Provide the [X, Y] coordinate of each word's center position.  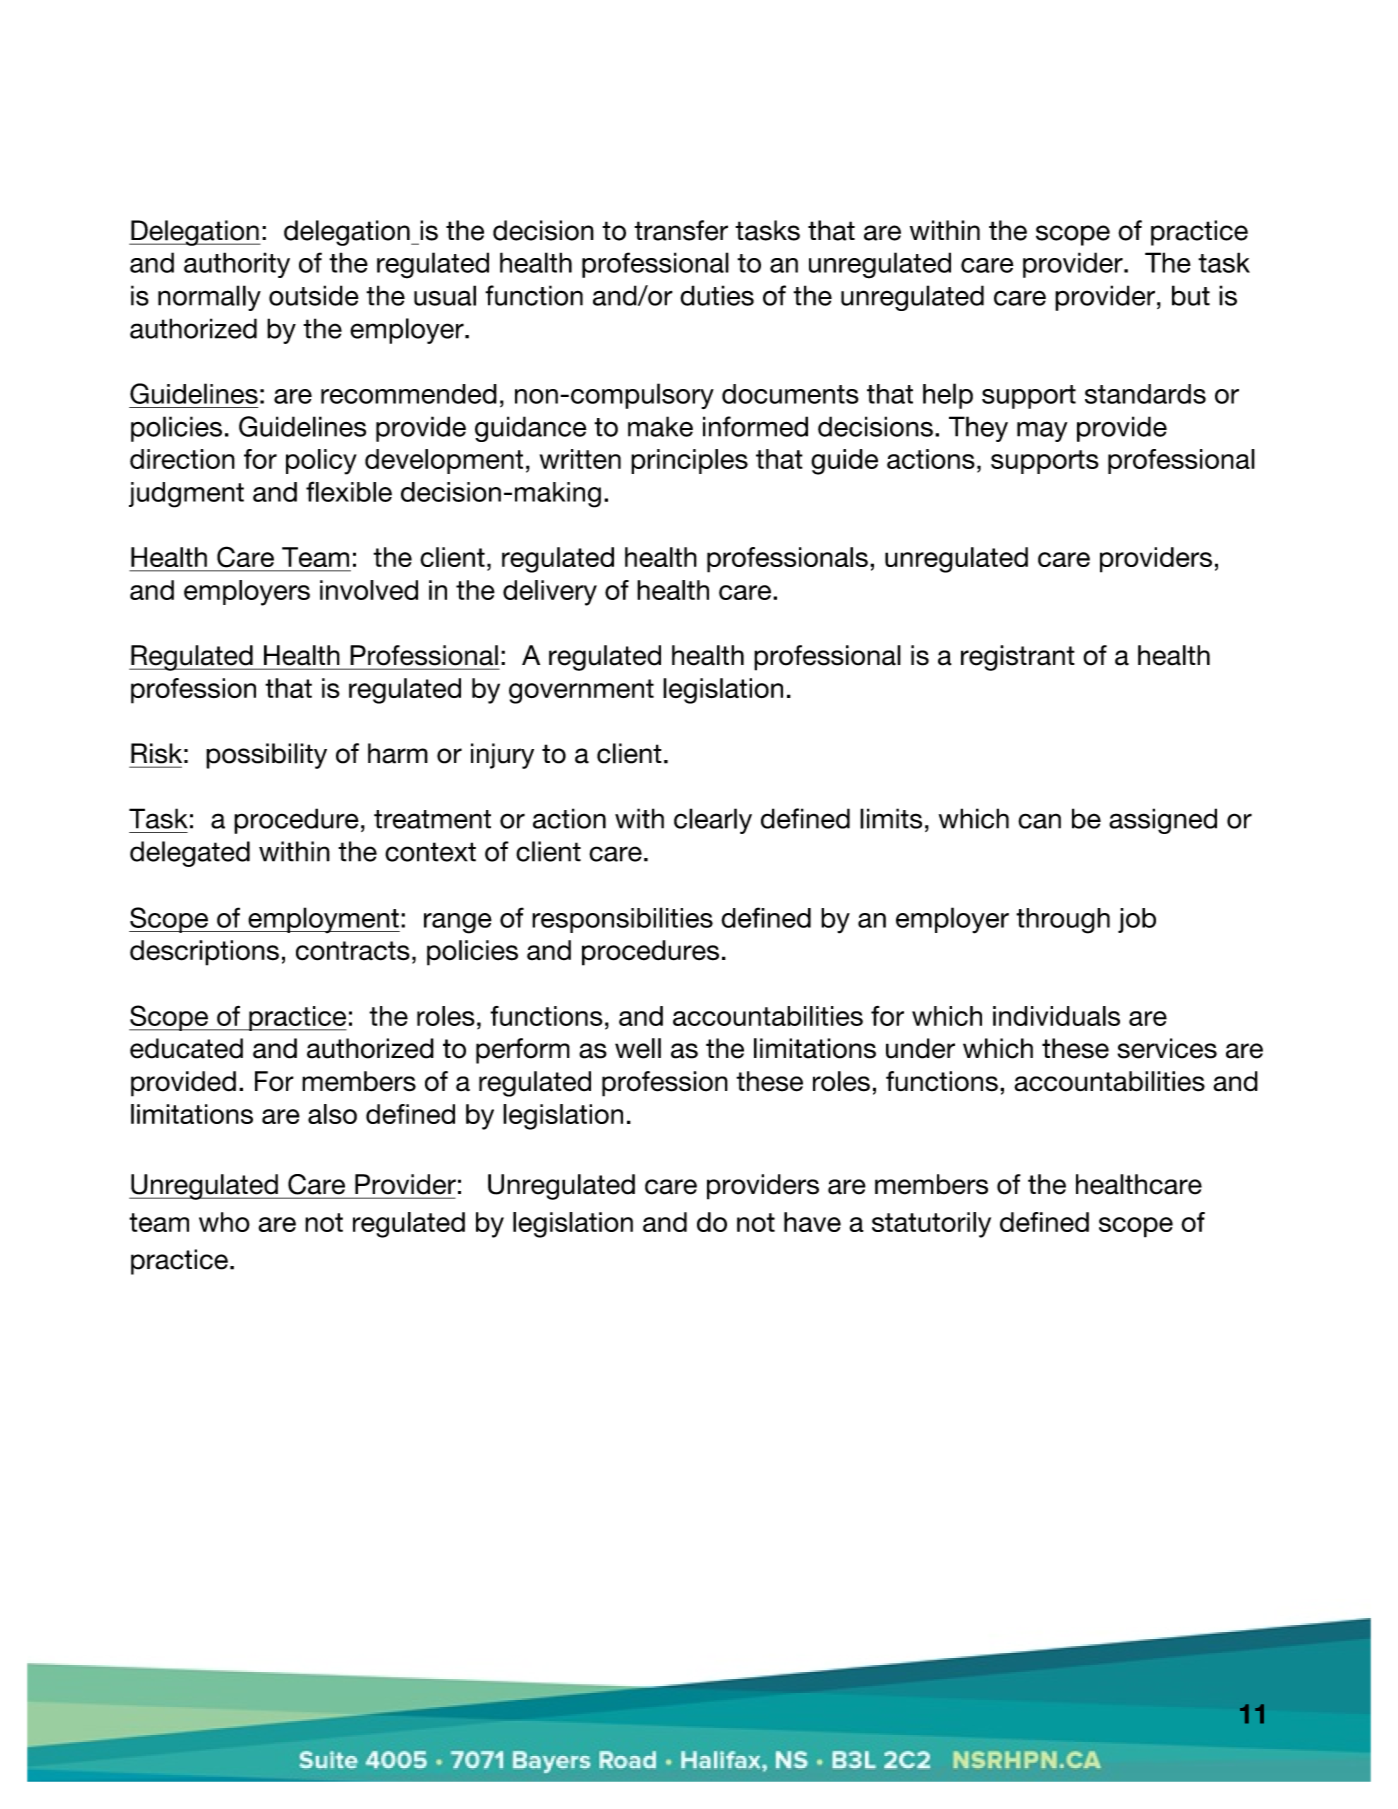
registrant [1018, 658]
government [581, 691]
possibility [266, 756]
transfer [681, 230]
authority [237, 265]
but [1191, 295]
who [224, 1222]
